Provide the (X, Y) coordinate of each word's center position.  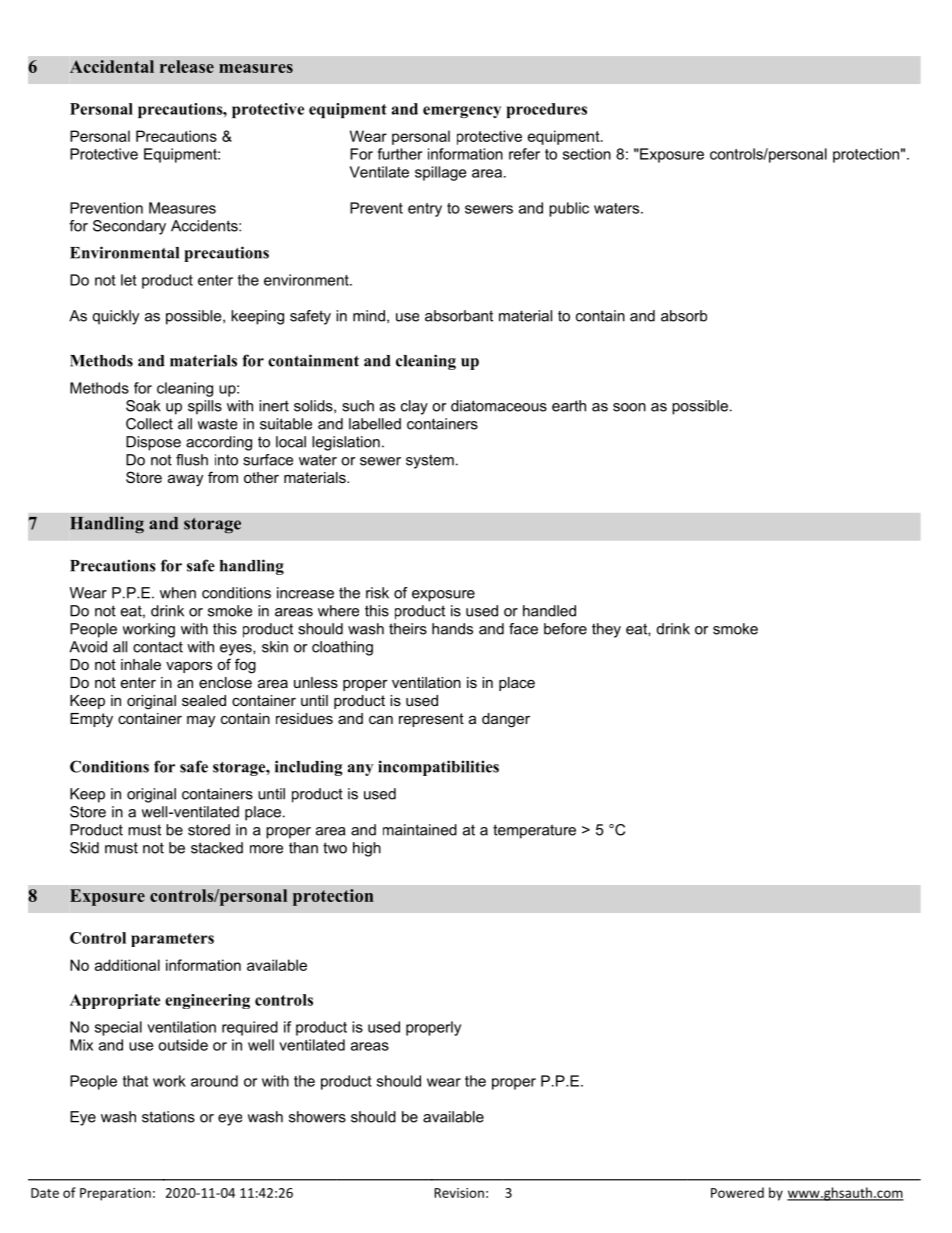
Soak (143, 406)
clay (414, 407)
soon (629, 407)
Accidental (112, 66)
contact (158, 647)
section (587, 154)
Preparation (115, 1194)
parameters (172, 940)
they (606, 630)
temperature (534, 831)
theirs (408, 629)
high (367, 849)
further (400, 154)
